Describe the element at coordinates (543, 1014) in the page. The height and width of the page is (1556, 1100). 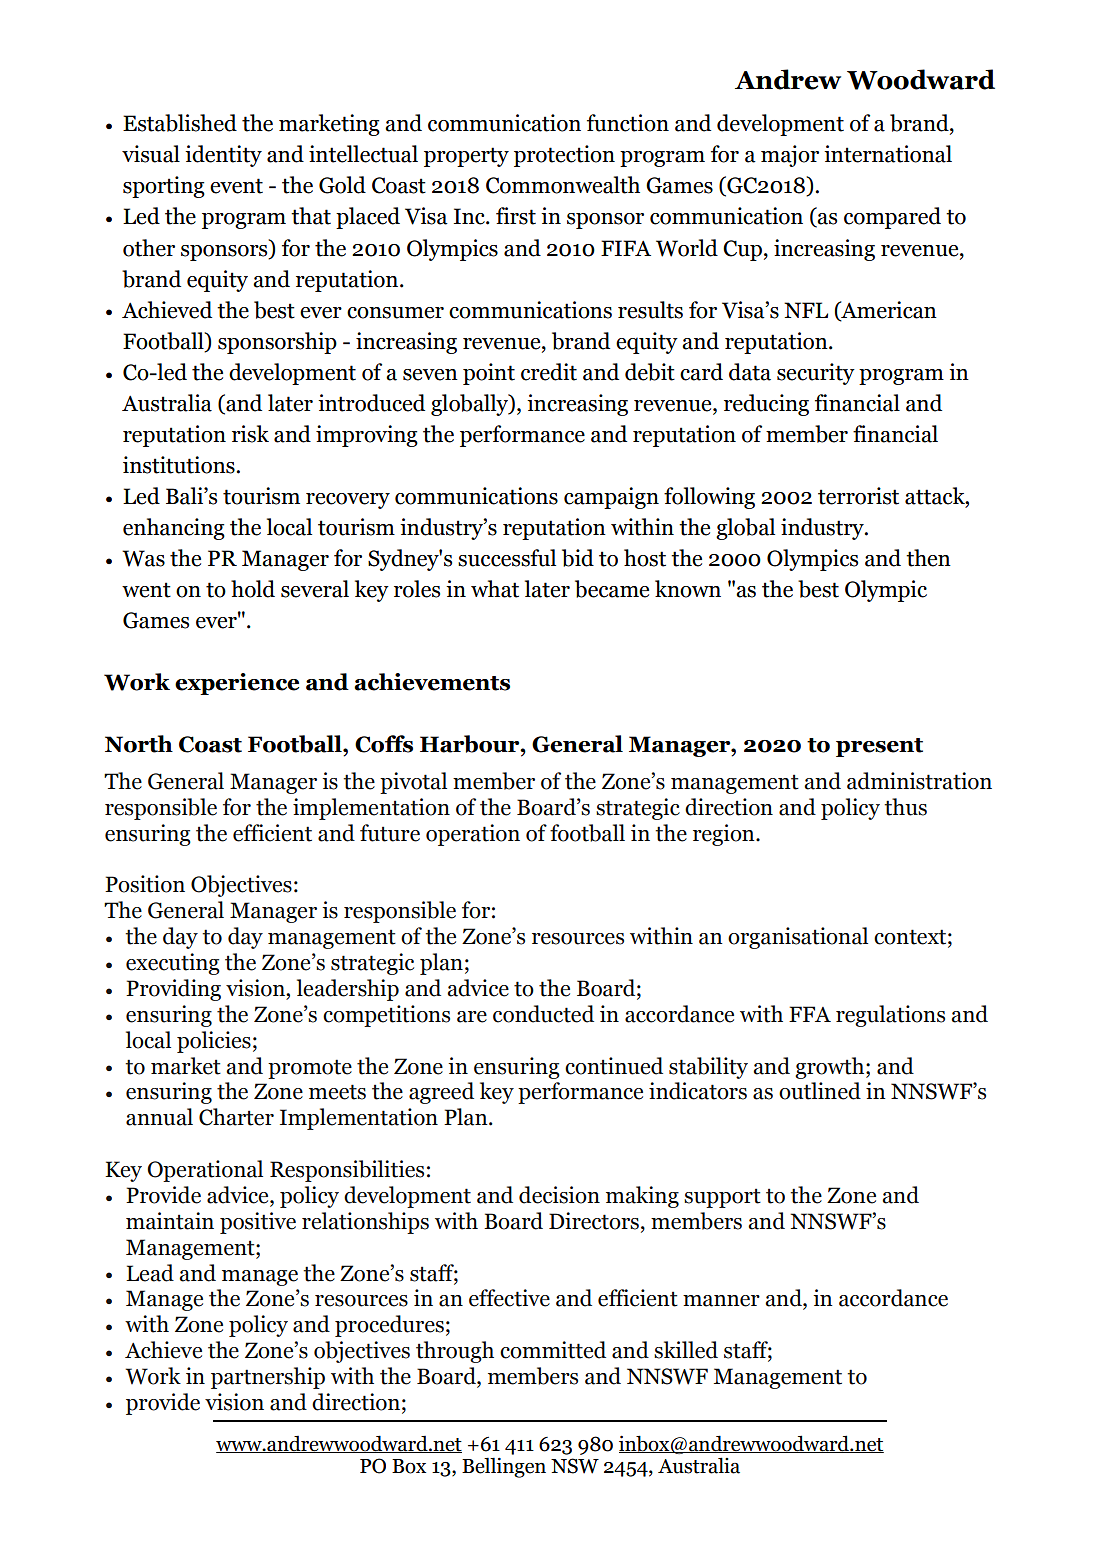
I see `conducted` at that location.
